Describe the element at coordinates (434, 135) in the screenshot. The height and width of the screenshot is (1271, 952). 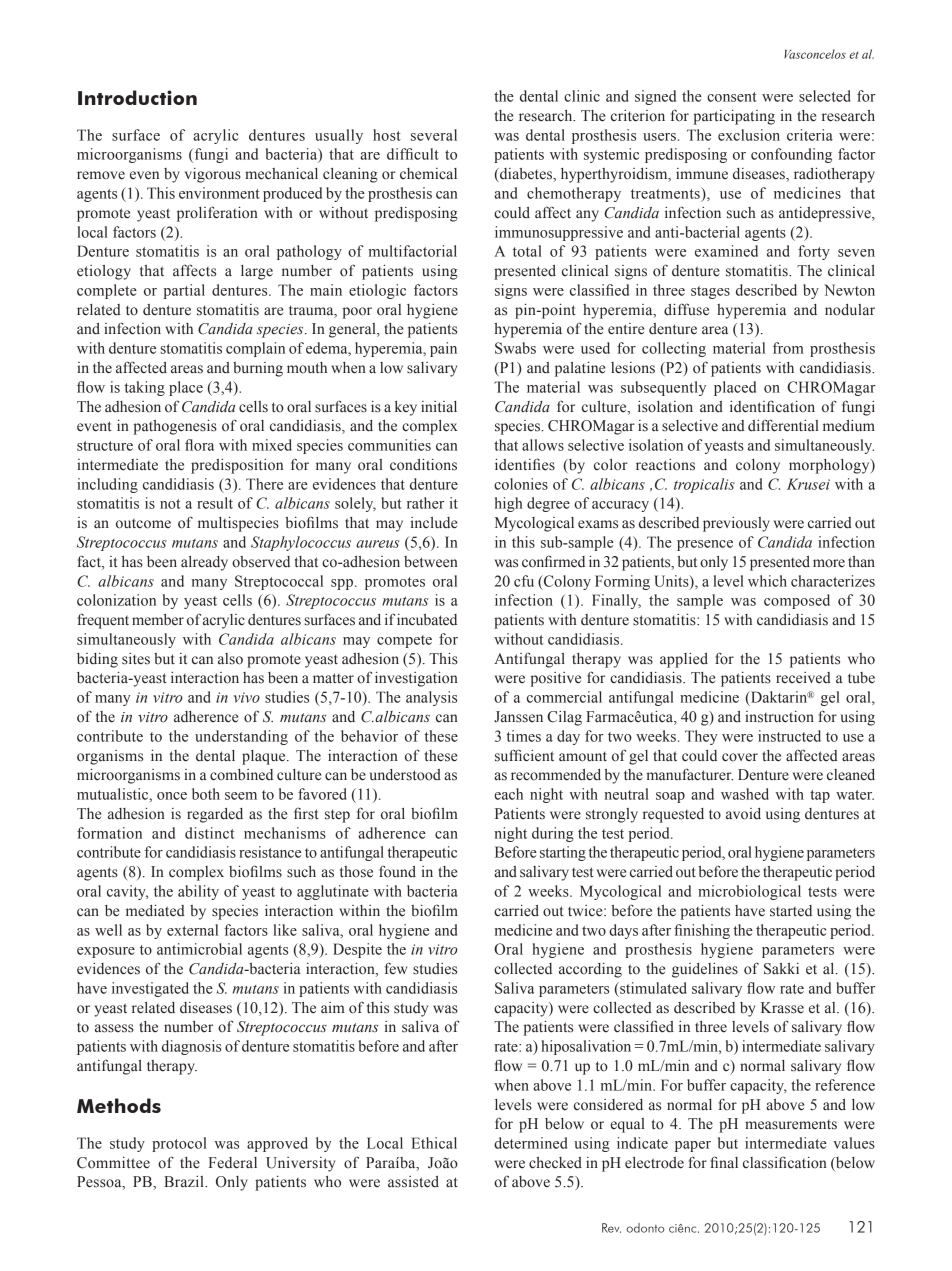
I see `several` at that location.
